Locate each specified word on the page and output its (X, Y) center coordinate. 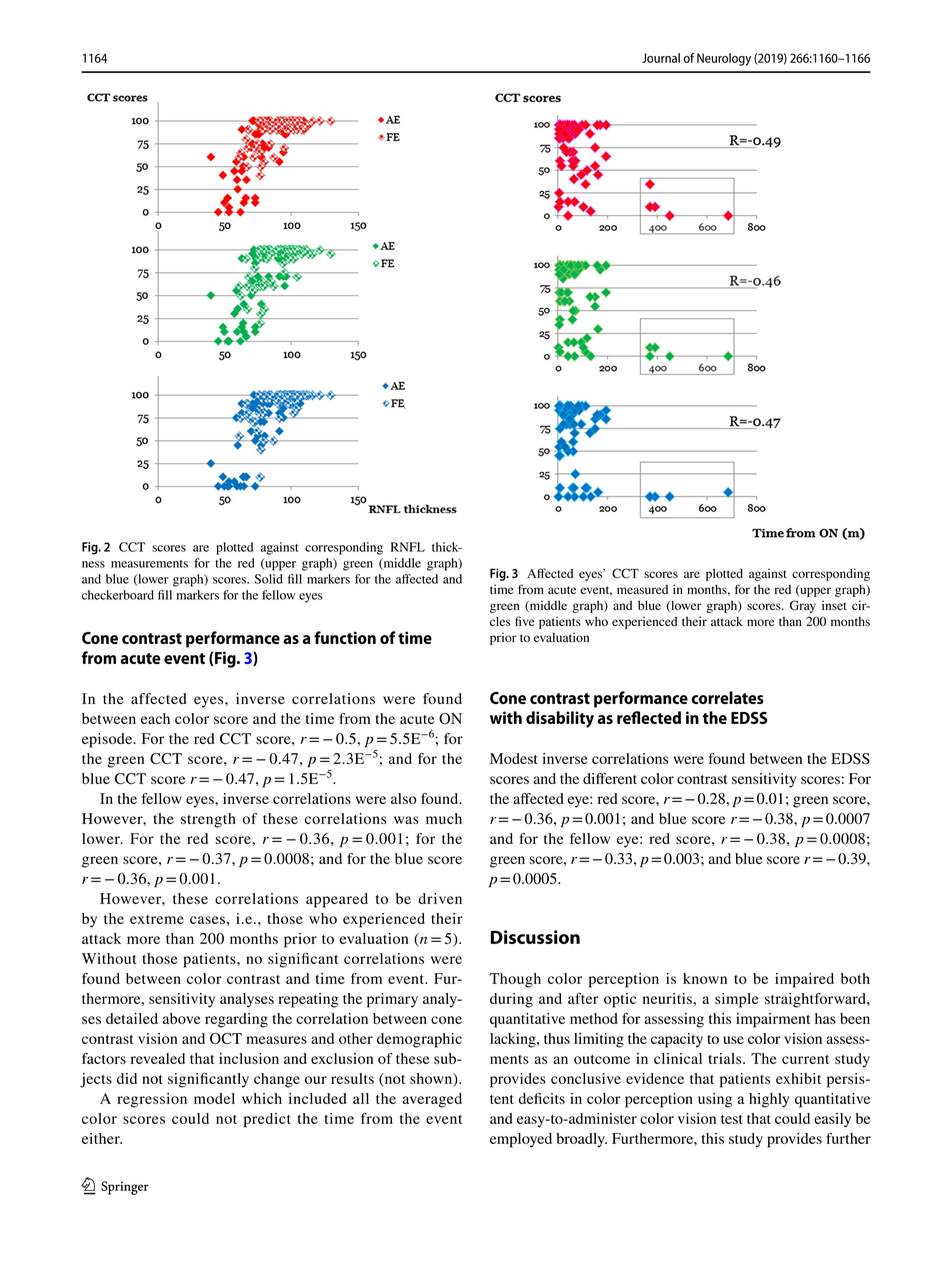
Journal (661, 58)
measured (642, 589)
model (214, 1098)
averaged (432, 1100)
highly (769, 1100)
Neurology (724, 59)
